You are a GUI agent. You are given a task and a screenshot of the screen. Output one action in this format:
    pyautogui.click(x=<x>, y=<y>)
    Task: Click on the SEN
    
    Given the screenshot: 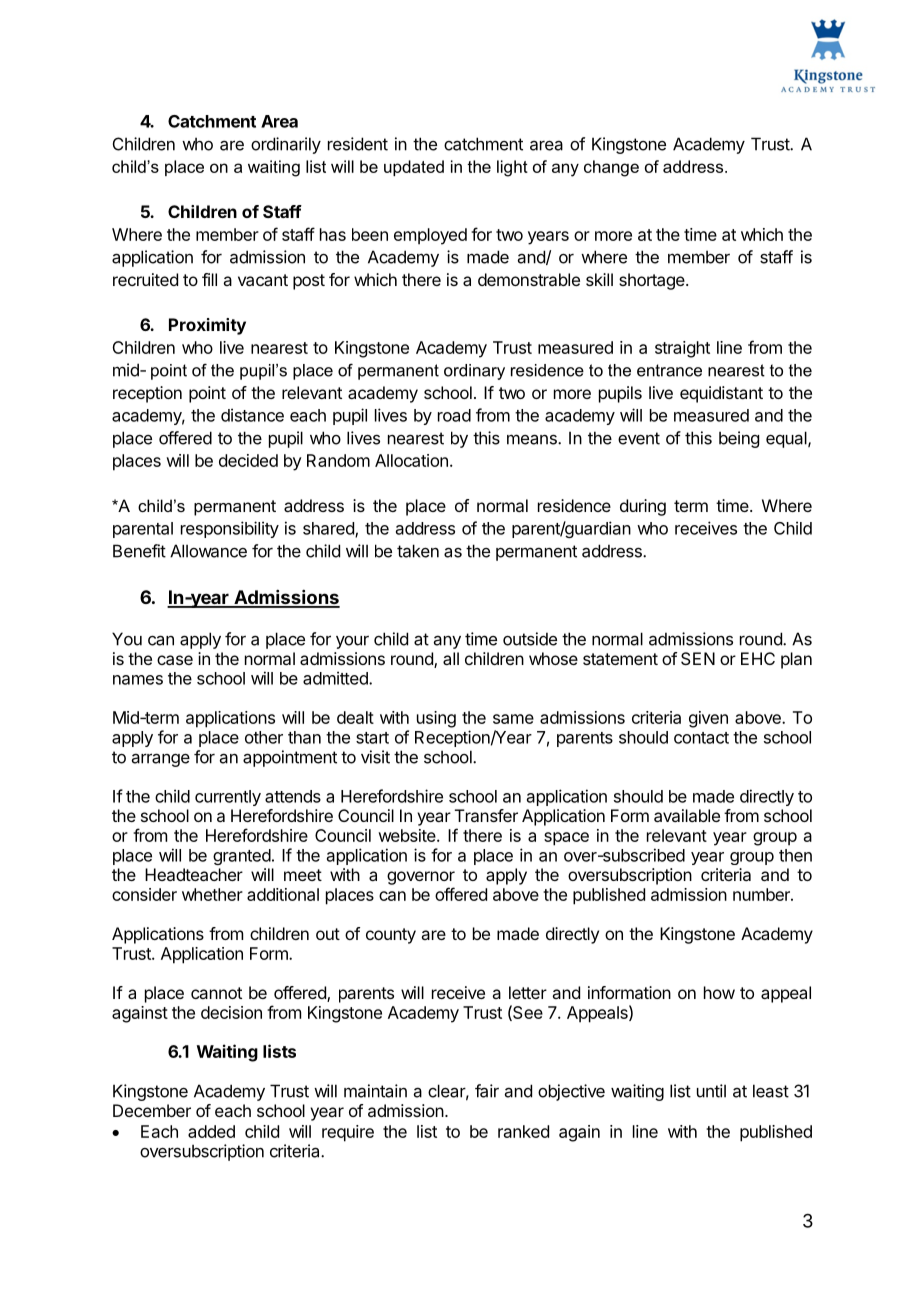 What is the action you would take?
    pyautogui.click(x=698, y=658)
